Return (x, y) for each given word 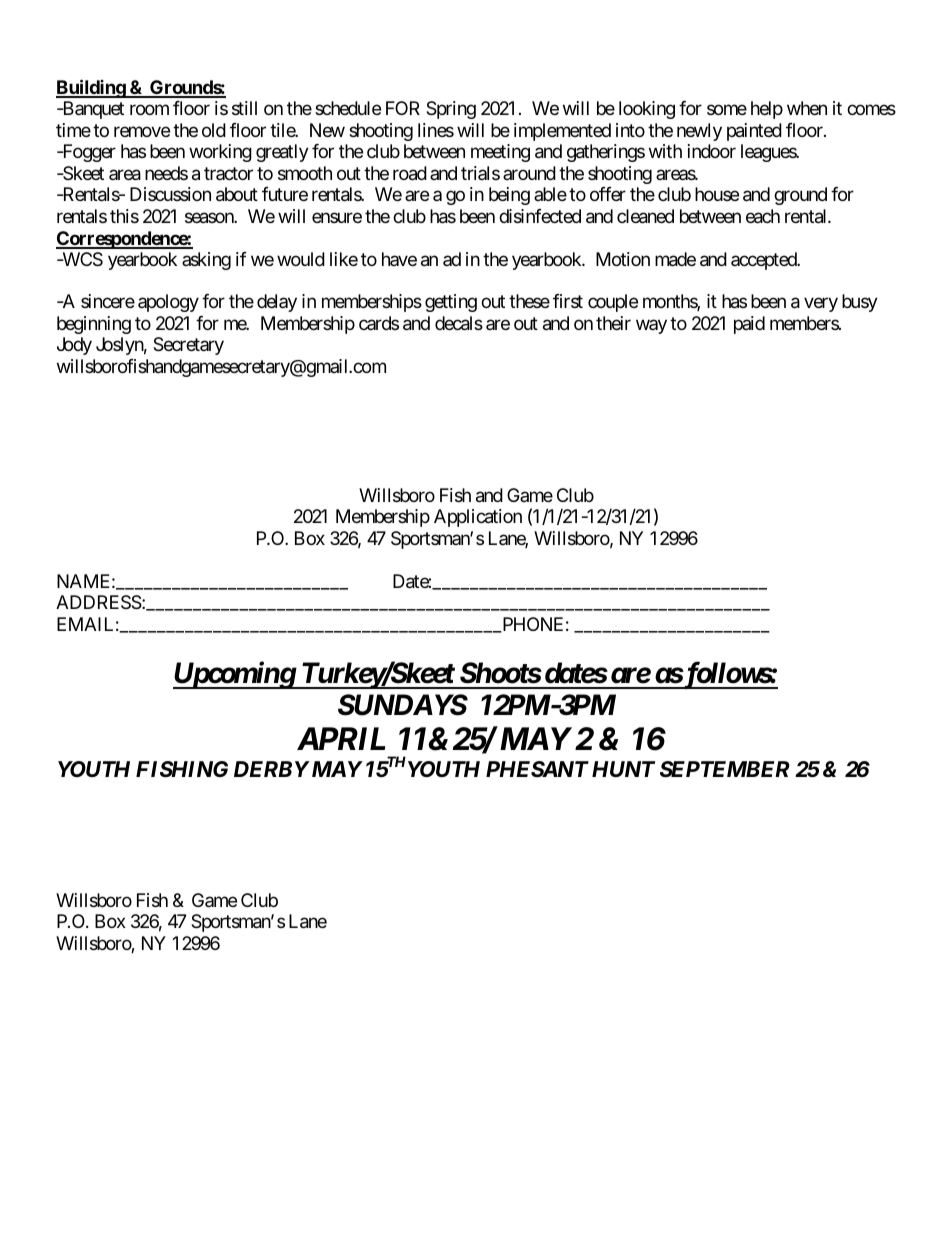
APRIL (341, 738)
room (149, 110)
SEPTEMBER (724, 769)
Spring (451, 110)
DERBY (272, 769)
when (807, 108)
